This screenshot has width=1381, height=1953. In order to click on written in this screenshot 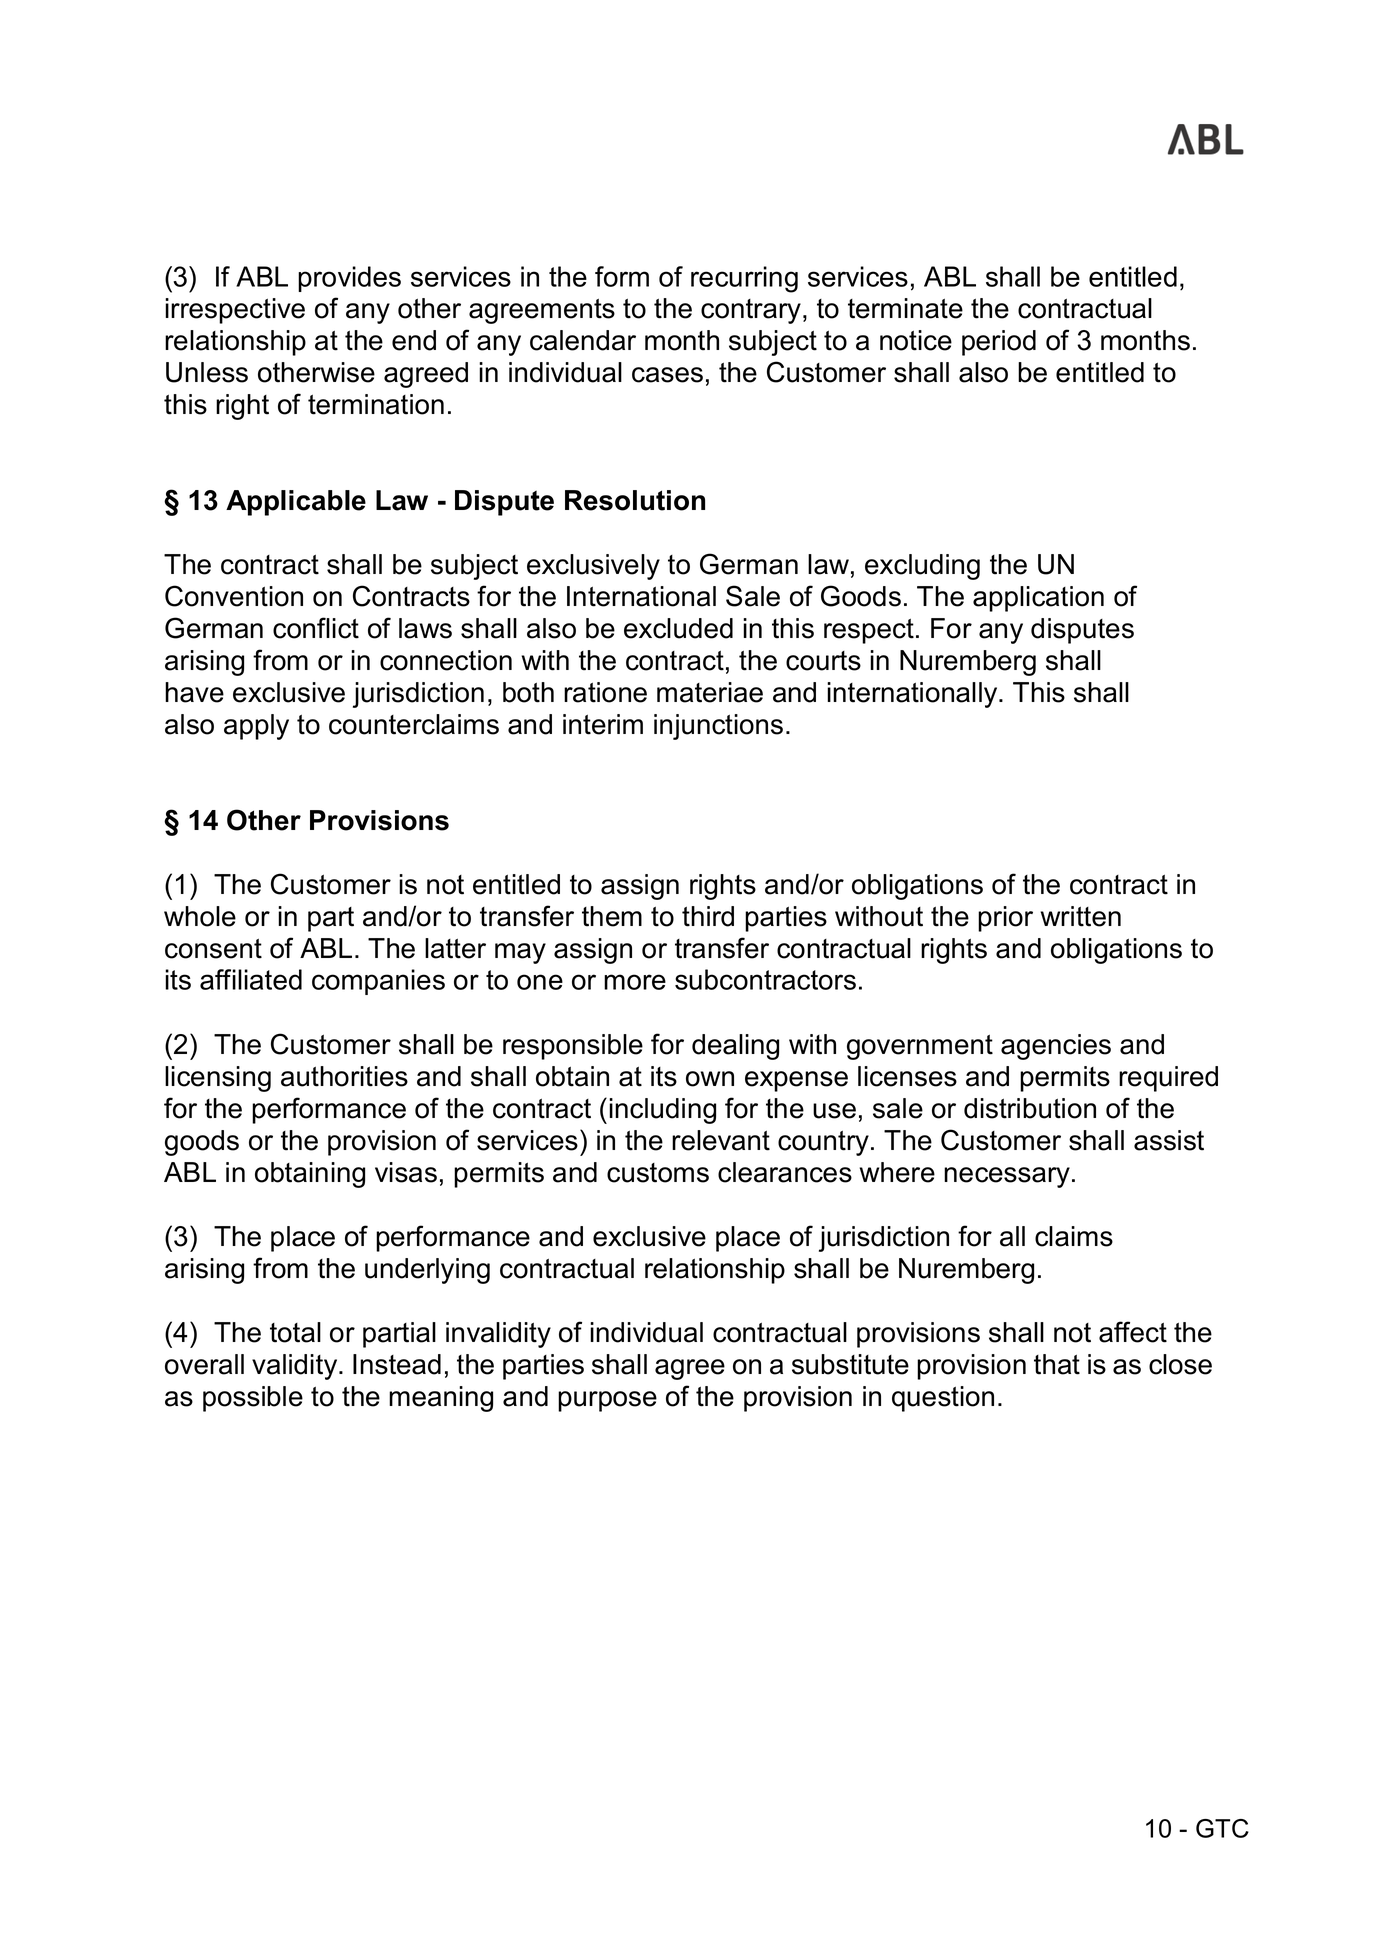, I will do `click(1080, 916)`.
